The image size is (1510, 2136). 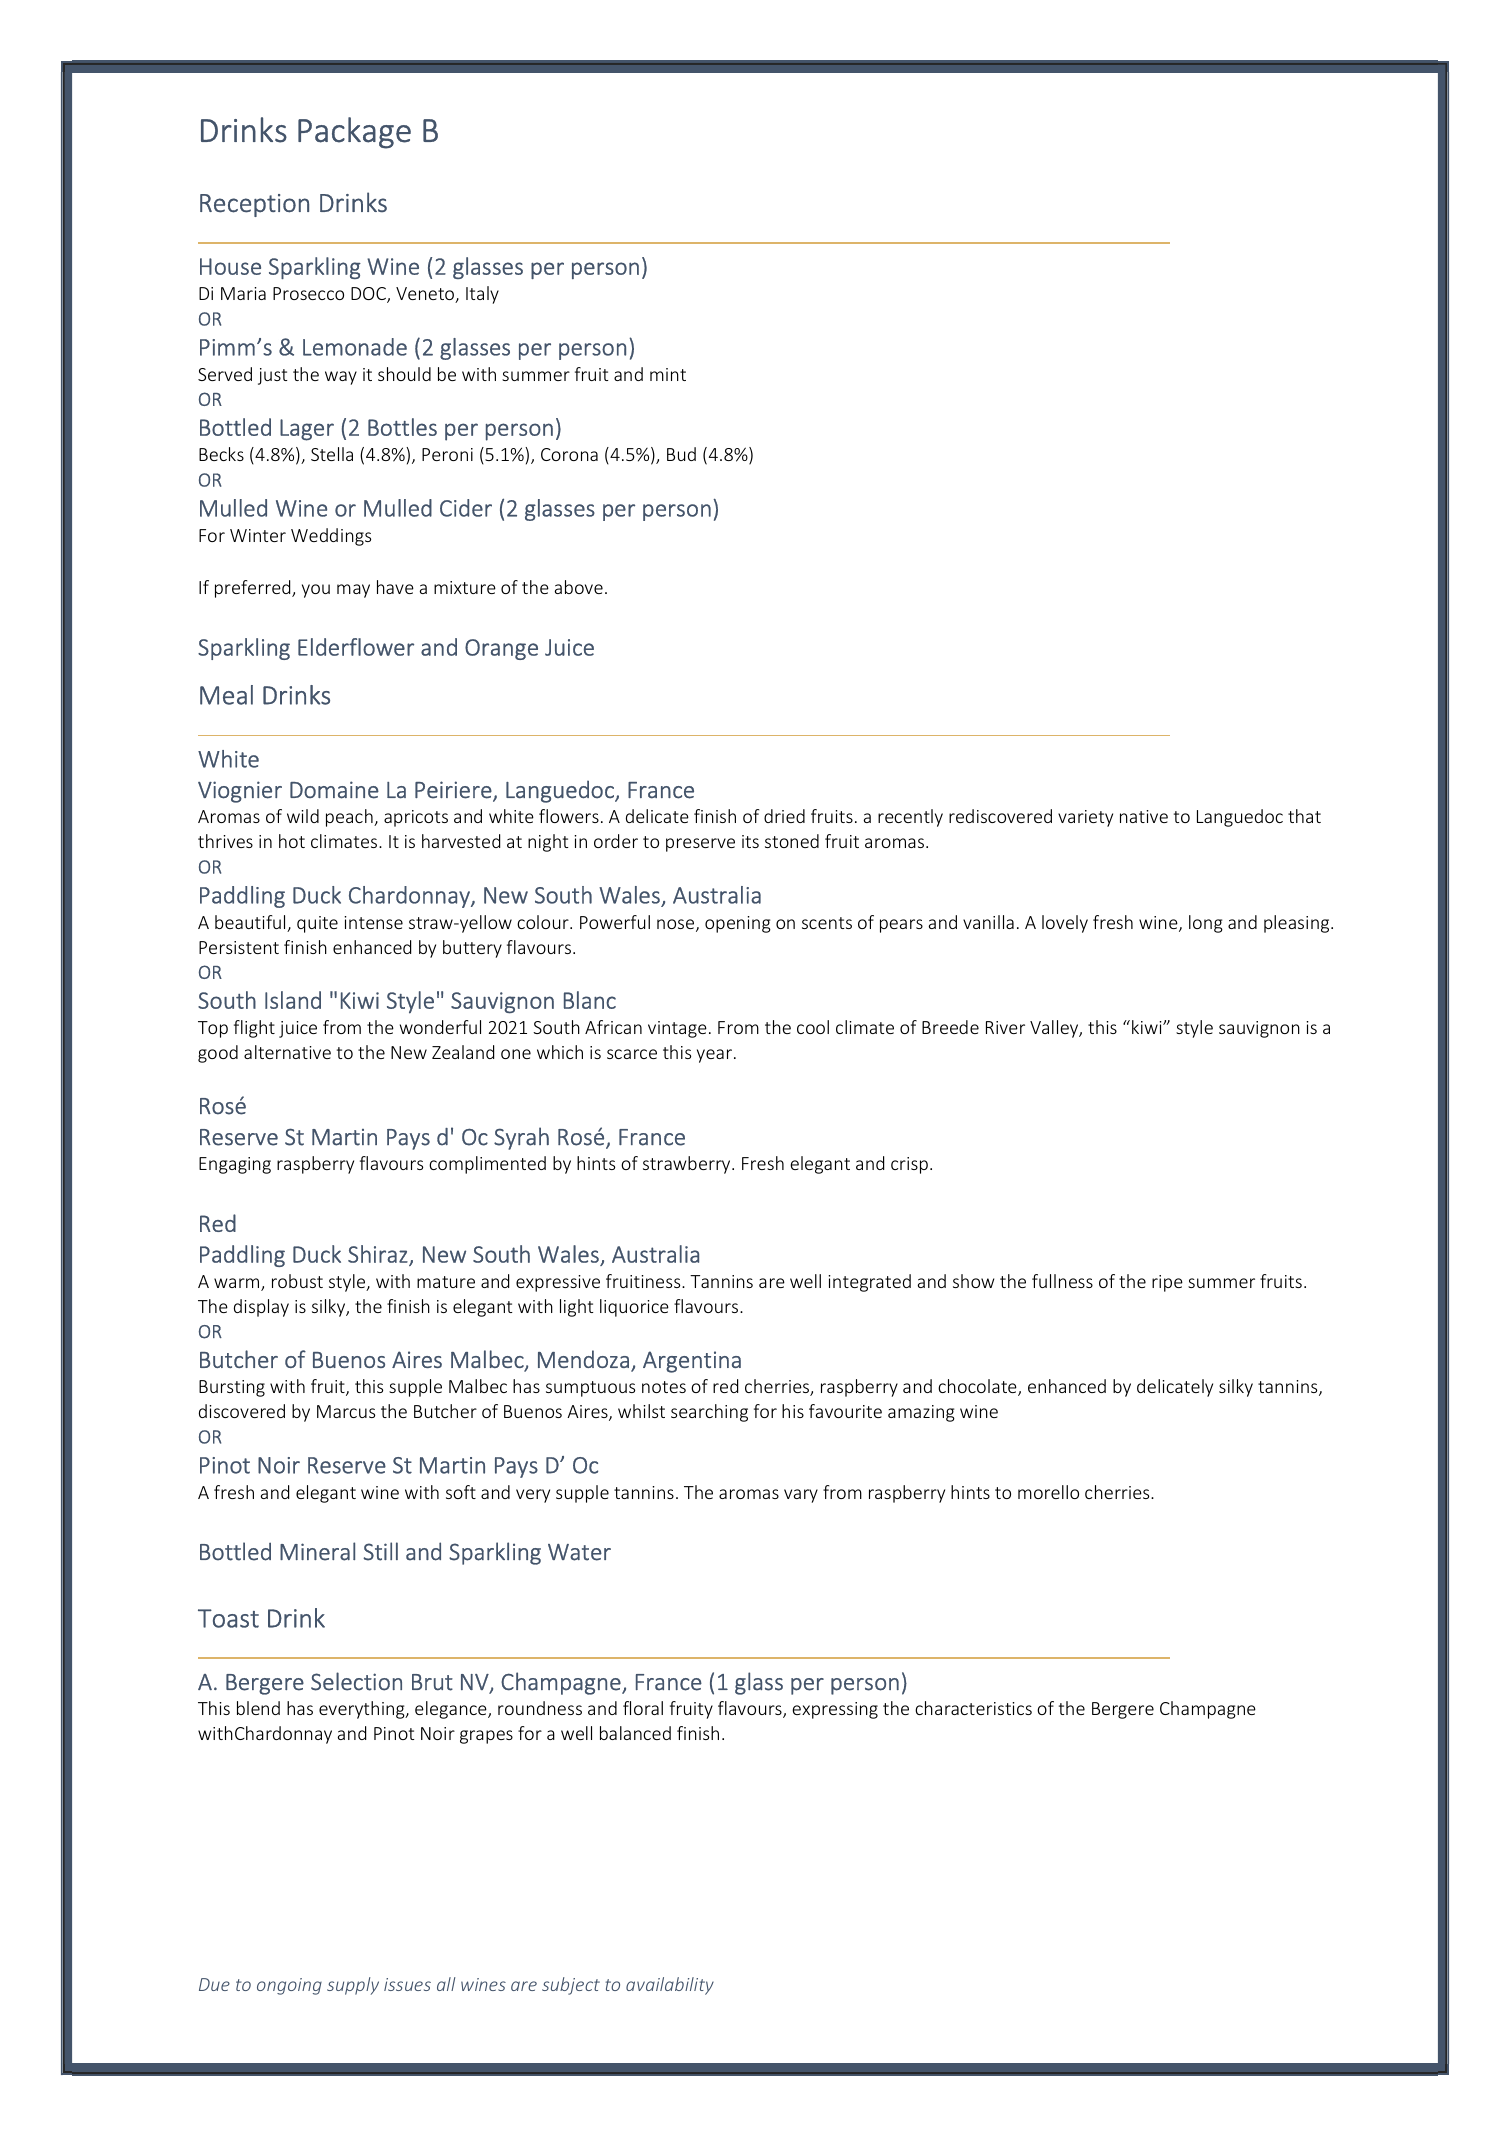 What do you see at coordinates (681, 454) in the image?
I see `Bud` at bounding box center [681, 454].
